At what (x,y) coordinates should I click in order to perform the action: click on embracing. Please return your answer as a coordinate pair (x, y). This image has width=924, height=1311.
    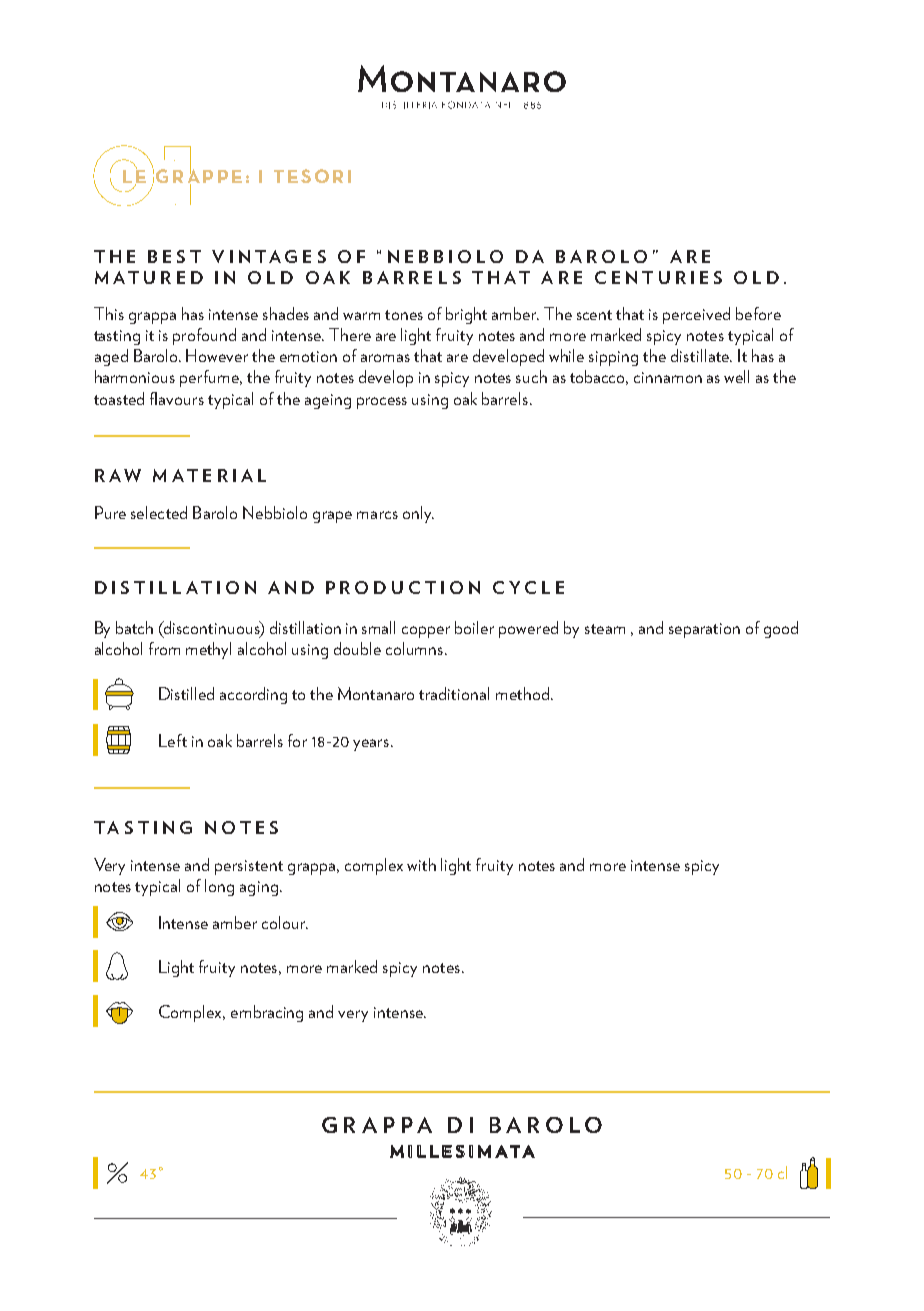
    Looking at the image, I should click on (267, 1013).
